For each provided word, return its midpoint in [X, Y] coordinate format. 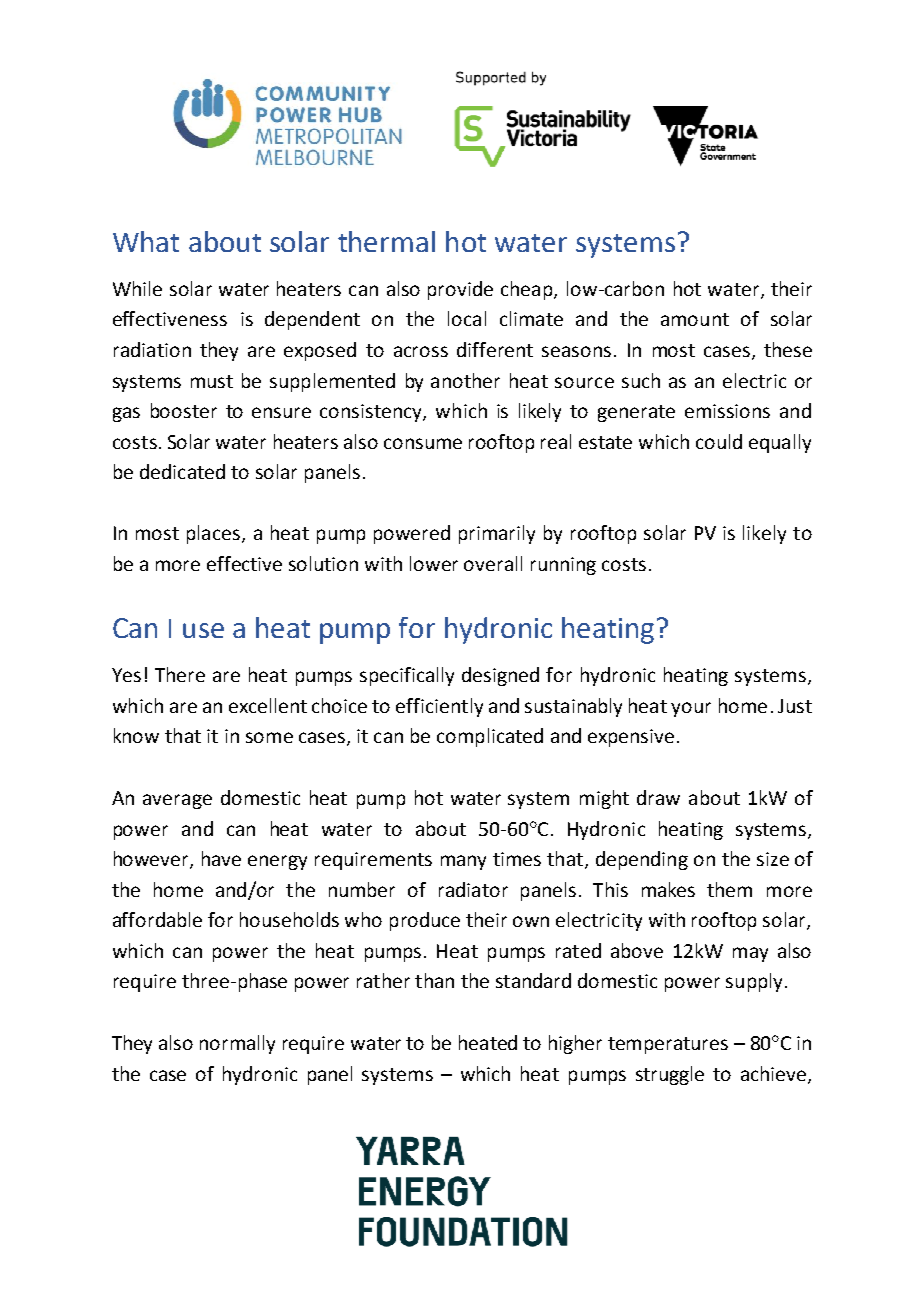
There [180, 674]
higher [575, 1044]
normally [237, 1044]
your [691, 709]
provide [460, 290]
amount [695, 319]
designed [500, 676]
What [146, 241]
